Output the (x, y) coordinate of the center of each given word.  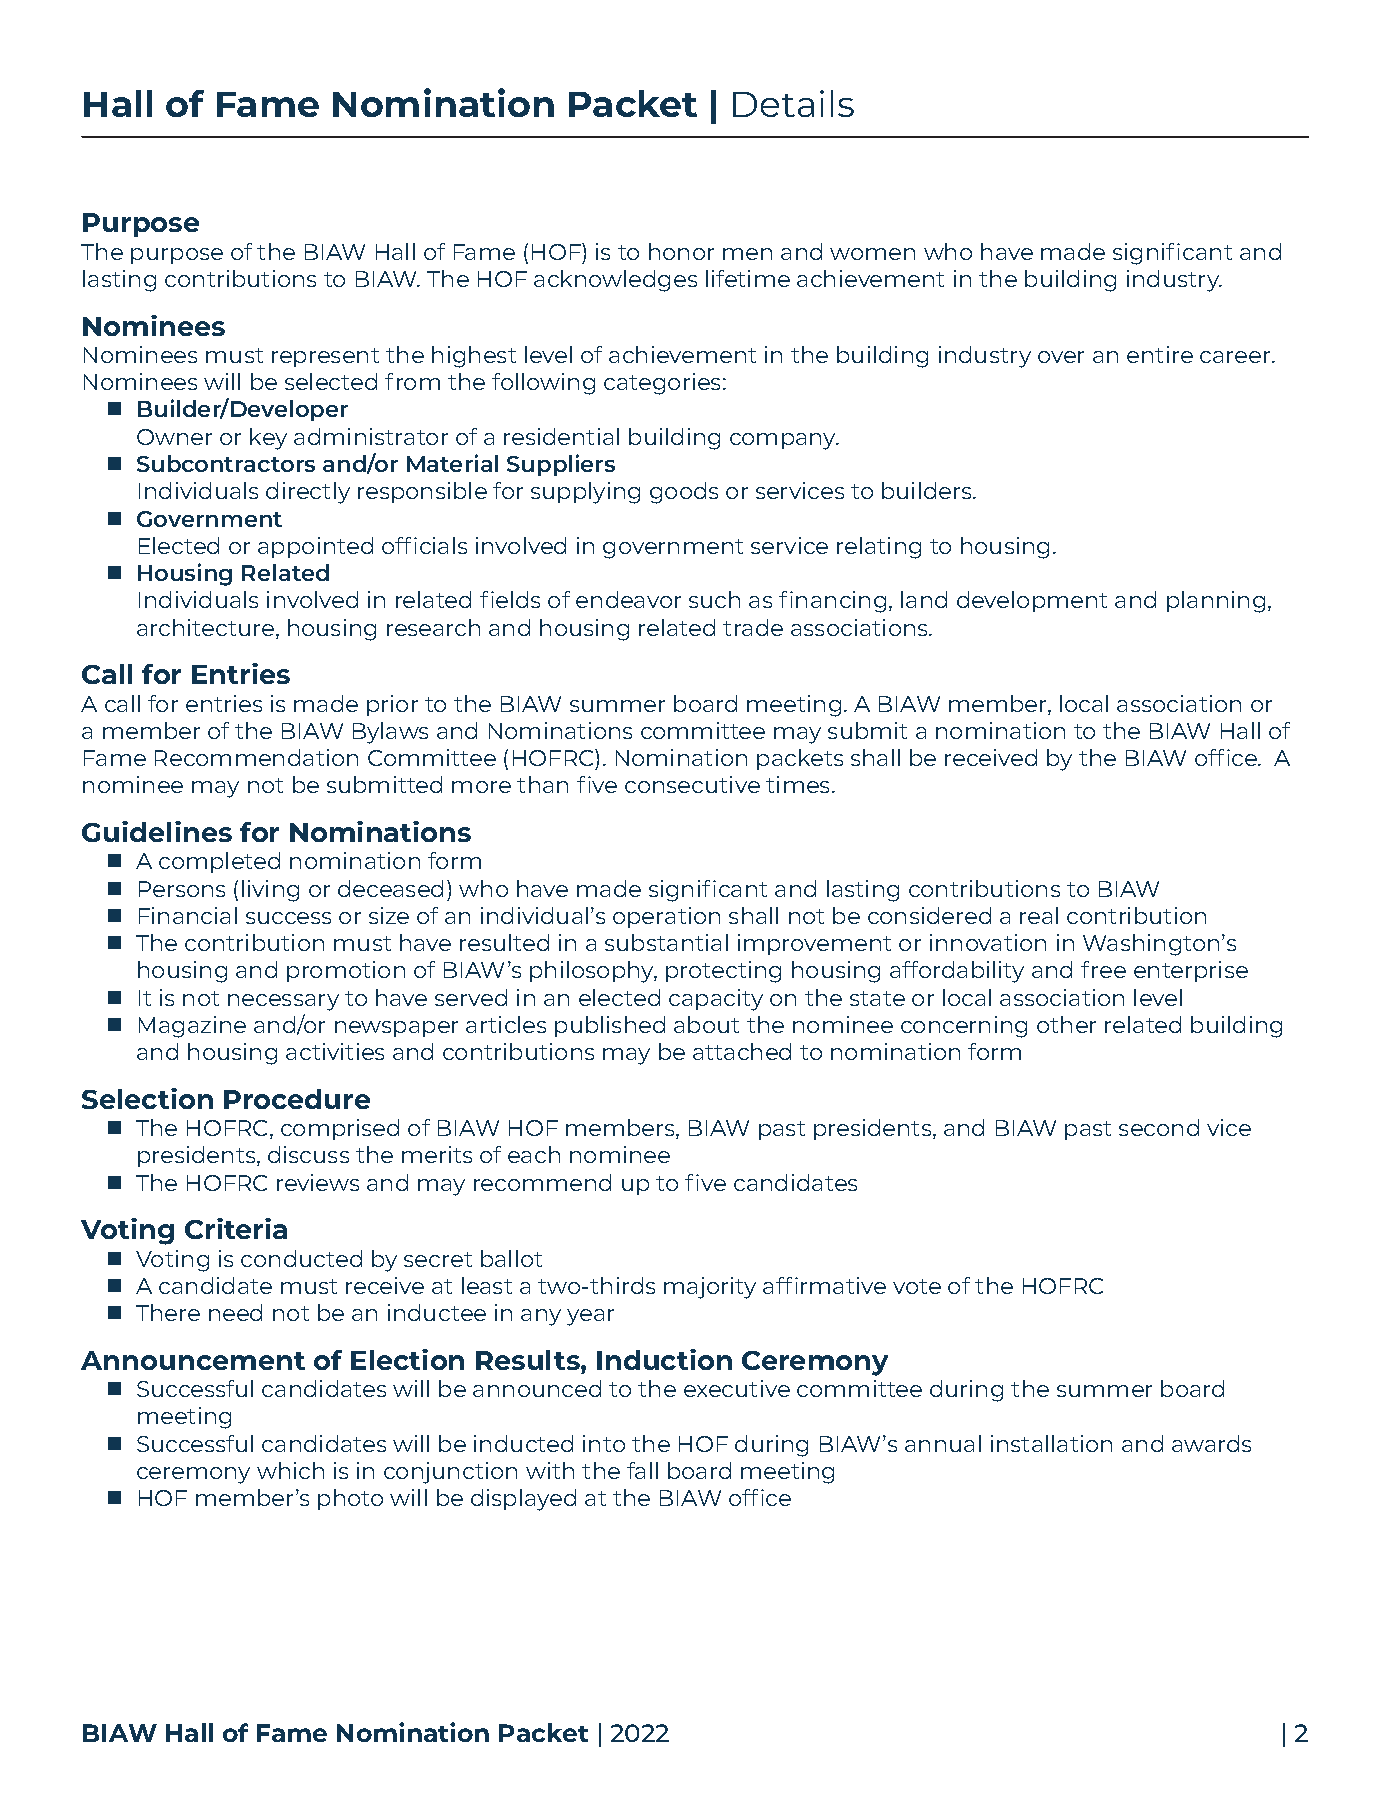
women (872, 254)
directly (308, 493)
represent (325, 357)
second (1159, 1127)
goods (684, 493)
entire (1160, 354)
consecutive (692, 784)
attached (742, 1051)
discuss (308, 1154)
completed (219, 862)
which (290, 1470)
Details (793, 103)
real (1039, 915)
